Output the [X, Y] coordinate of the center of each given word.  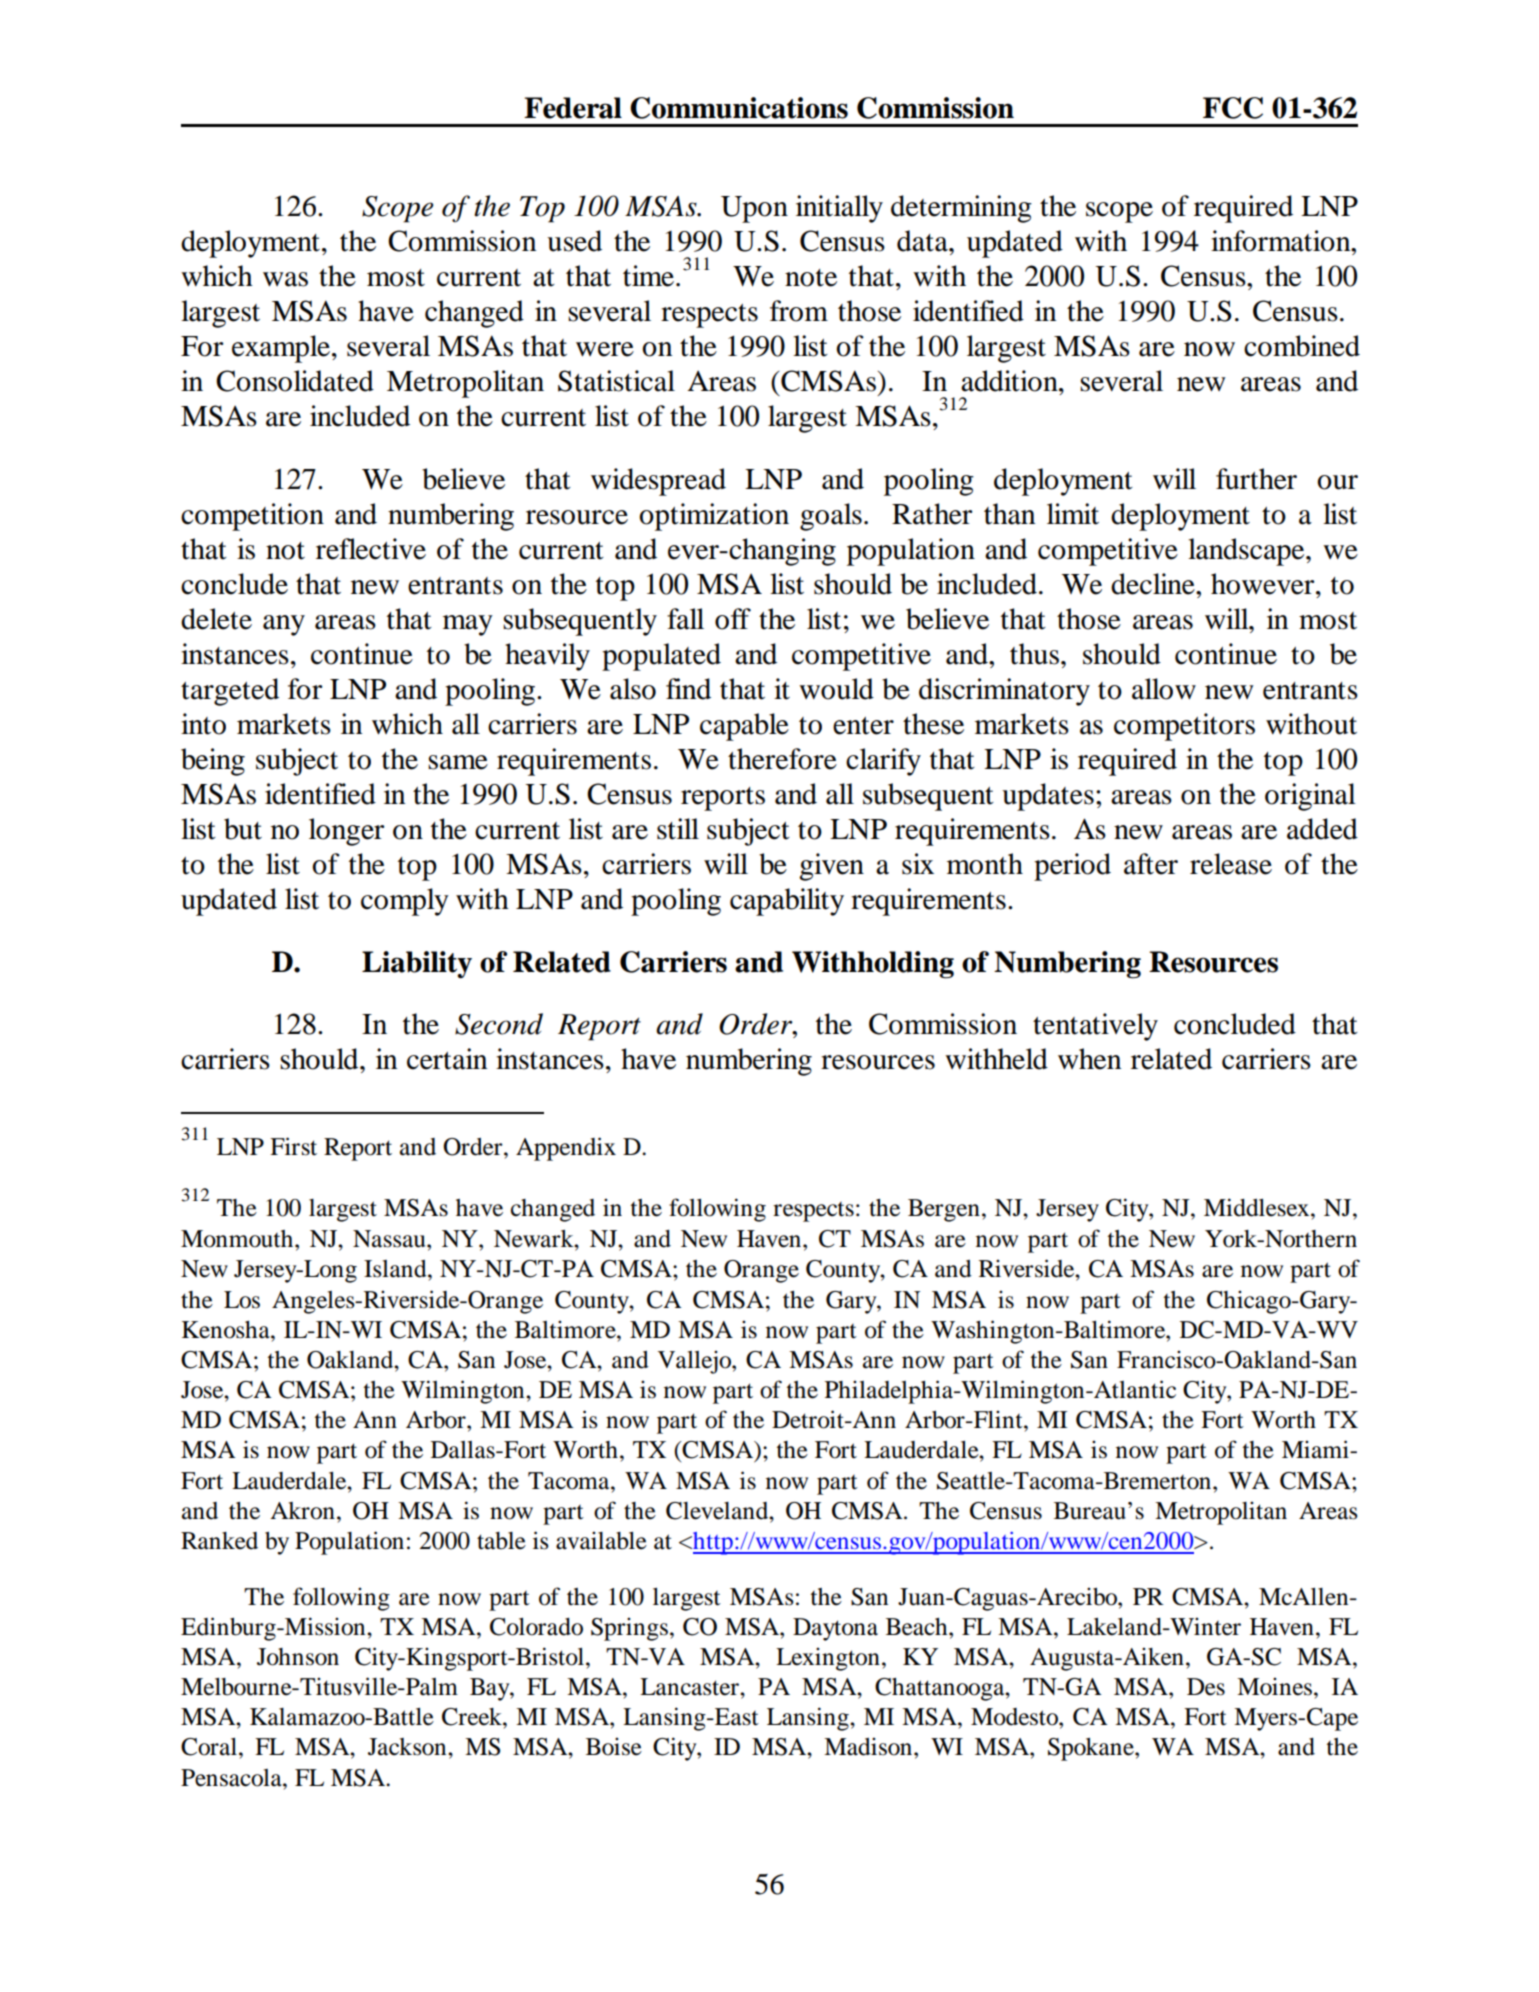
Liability [417, 964]
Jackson [408, 1747]
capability [787, 902]
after [1151, 864]
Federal [573, 108]
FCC [1233, 108]
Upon [754, 209]
